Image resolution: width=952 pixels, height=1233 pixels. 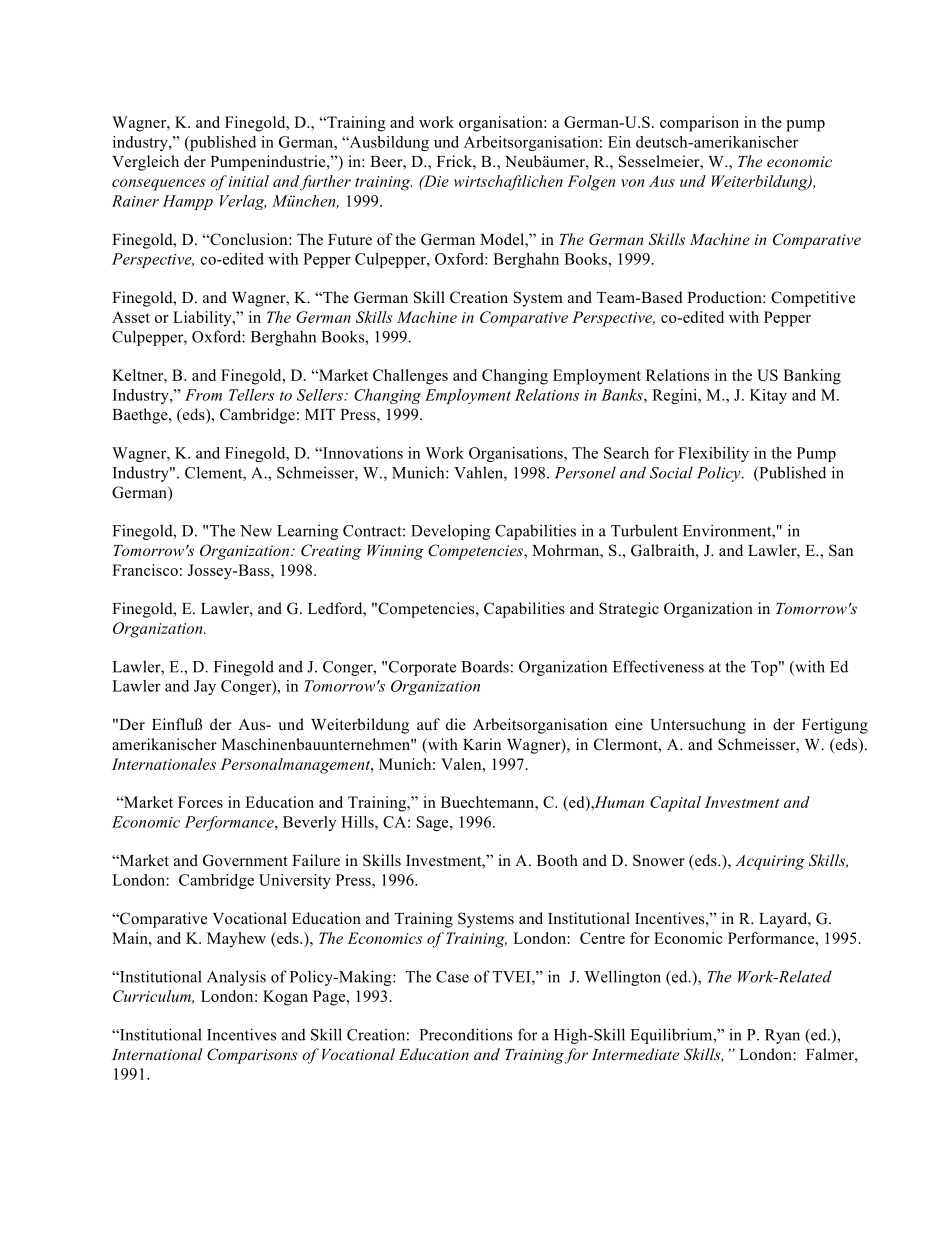 What do you see at coordinates (243, 202) in the document?
I see `Verlag` at bounding box center [243, 202].
